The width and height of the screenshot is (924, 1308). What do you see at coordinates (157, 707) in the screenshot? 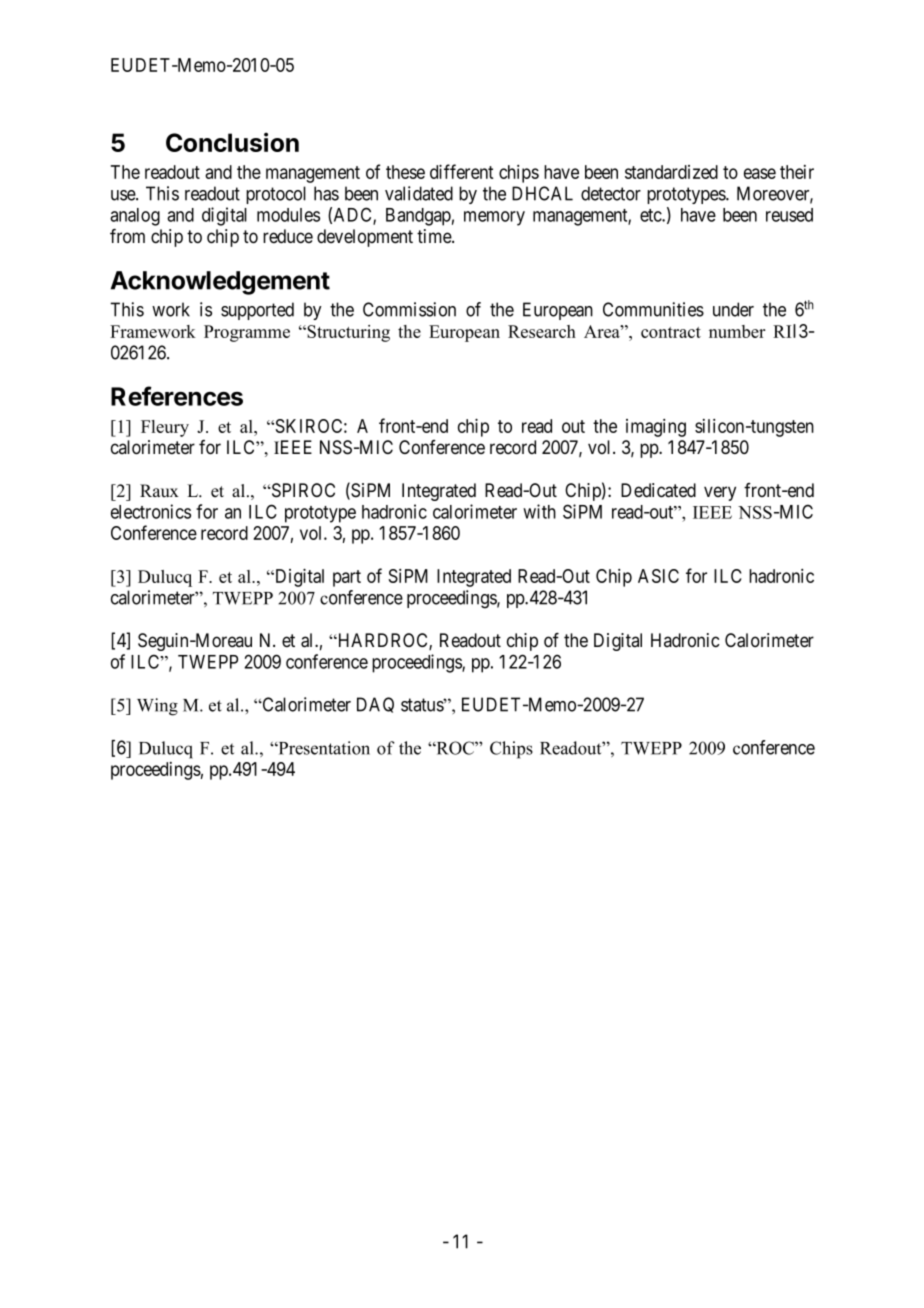
I see `Wing` at bounding box center [157, 707].
